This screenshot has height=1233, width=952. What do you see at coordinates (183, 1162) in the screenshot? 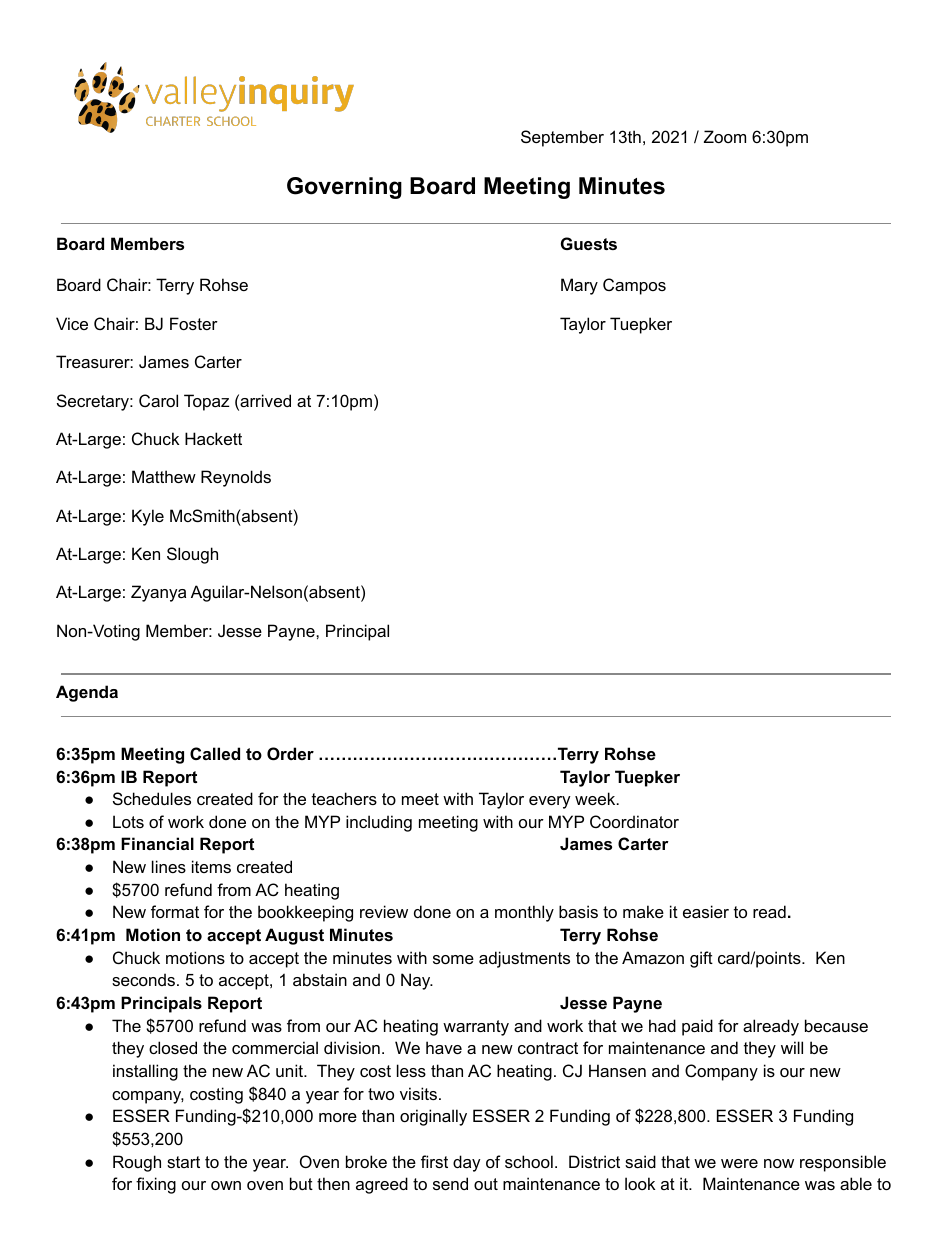
I see `start` at bounding box center [183, 1162].
